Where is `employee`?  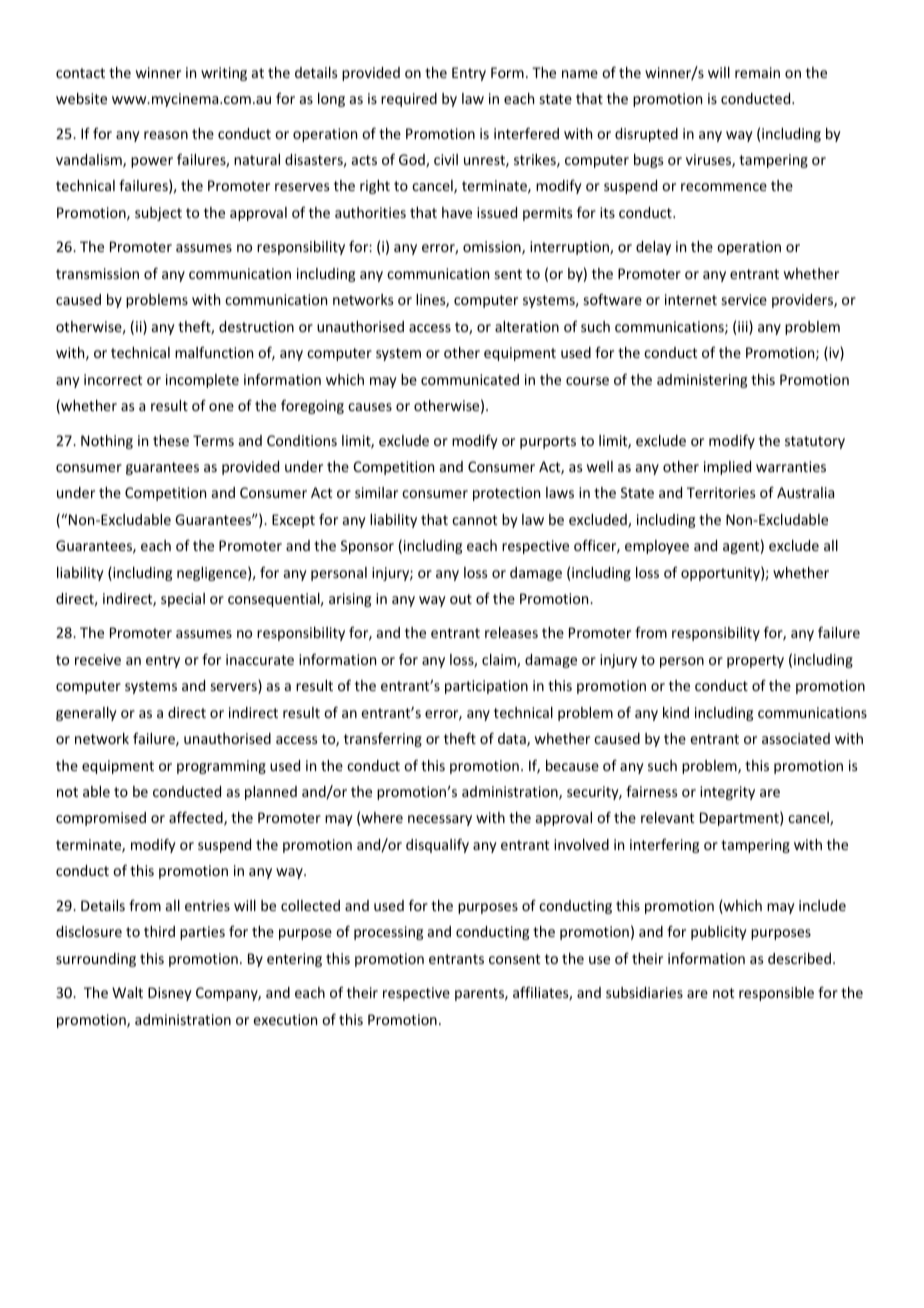
employee is located at coordinates (657, 547).
